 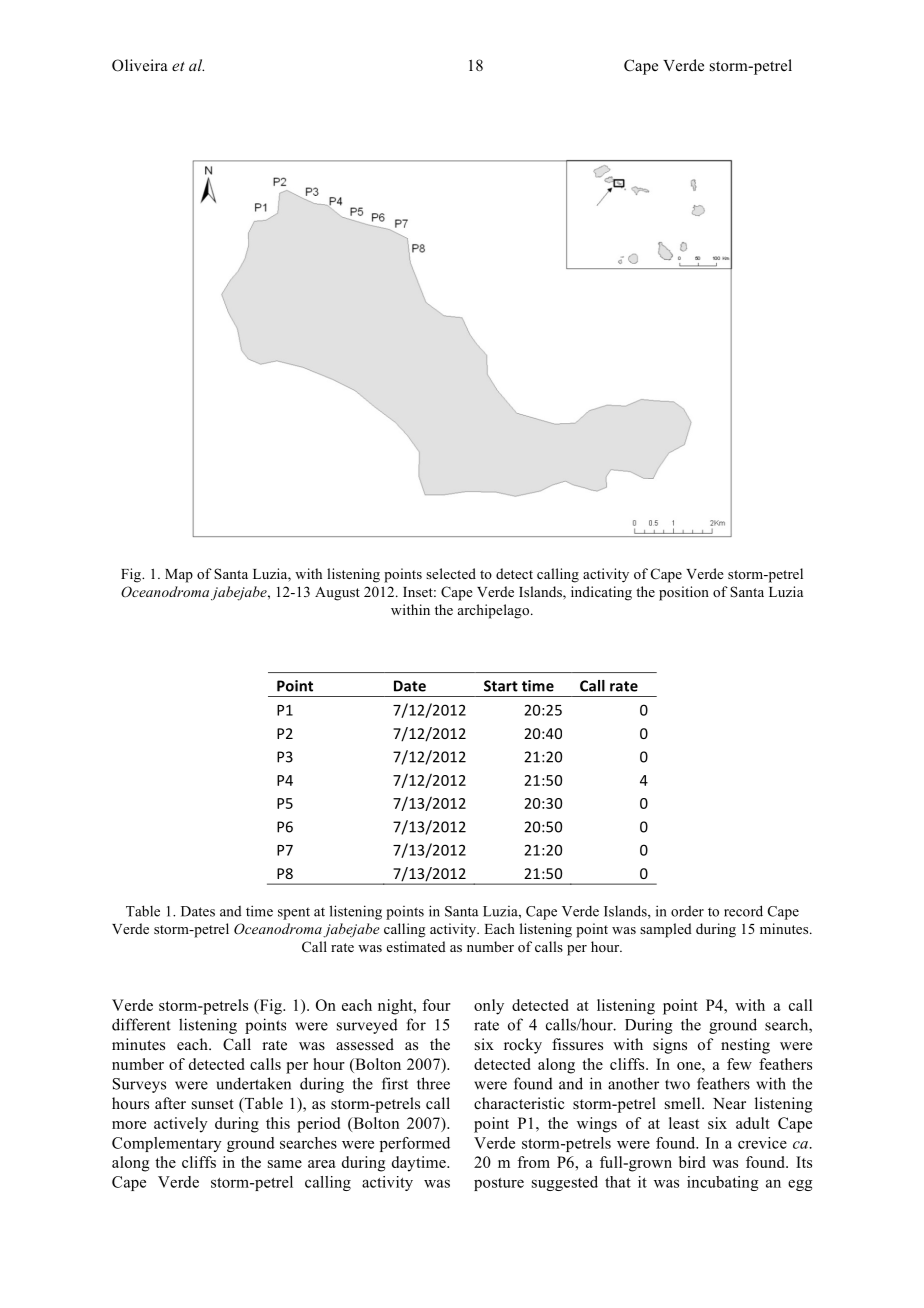 What do you see at coordinates (140, 65) in the screenshot?
I see `Oliveira` at bounding box center [140, 65].
